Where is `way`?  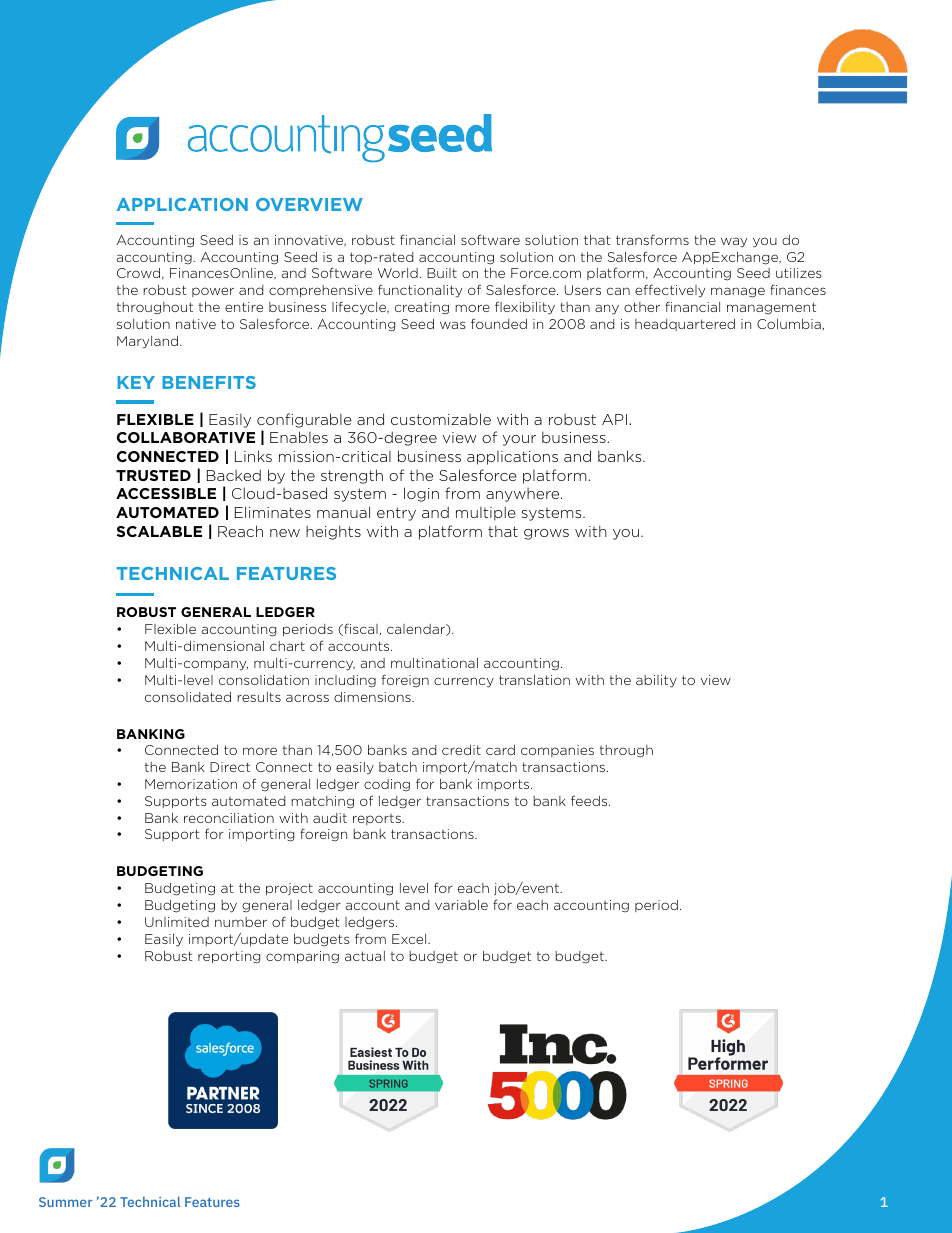
way is located at coordinates (734, 242).
